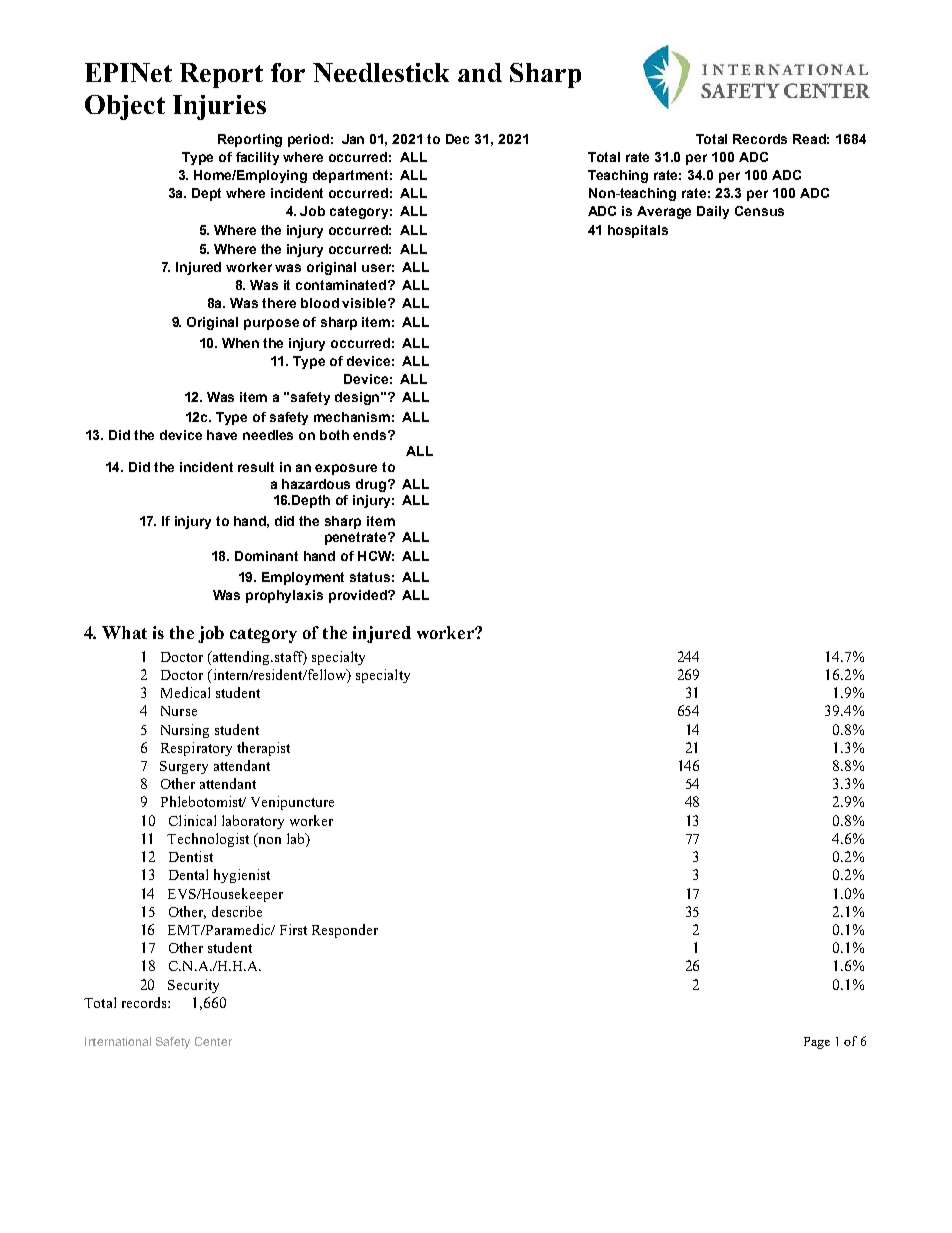 The height and width of the image is (1233, 952). Describe the element at coordinates (345, 931) in the image. I see `Responder` at that location.
